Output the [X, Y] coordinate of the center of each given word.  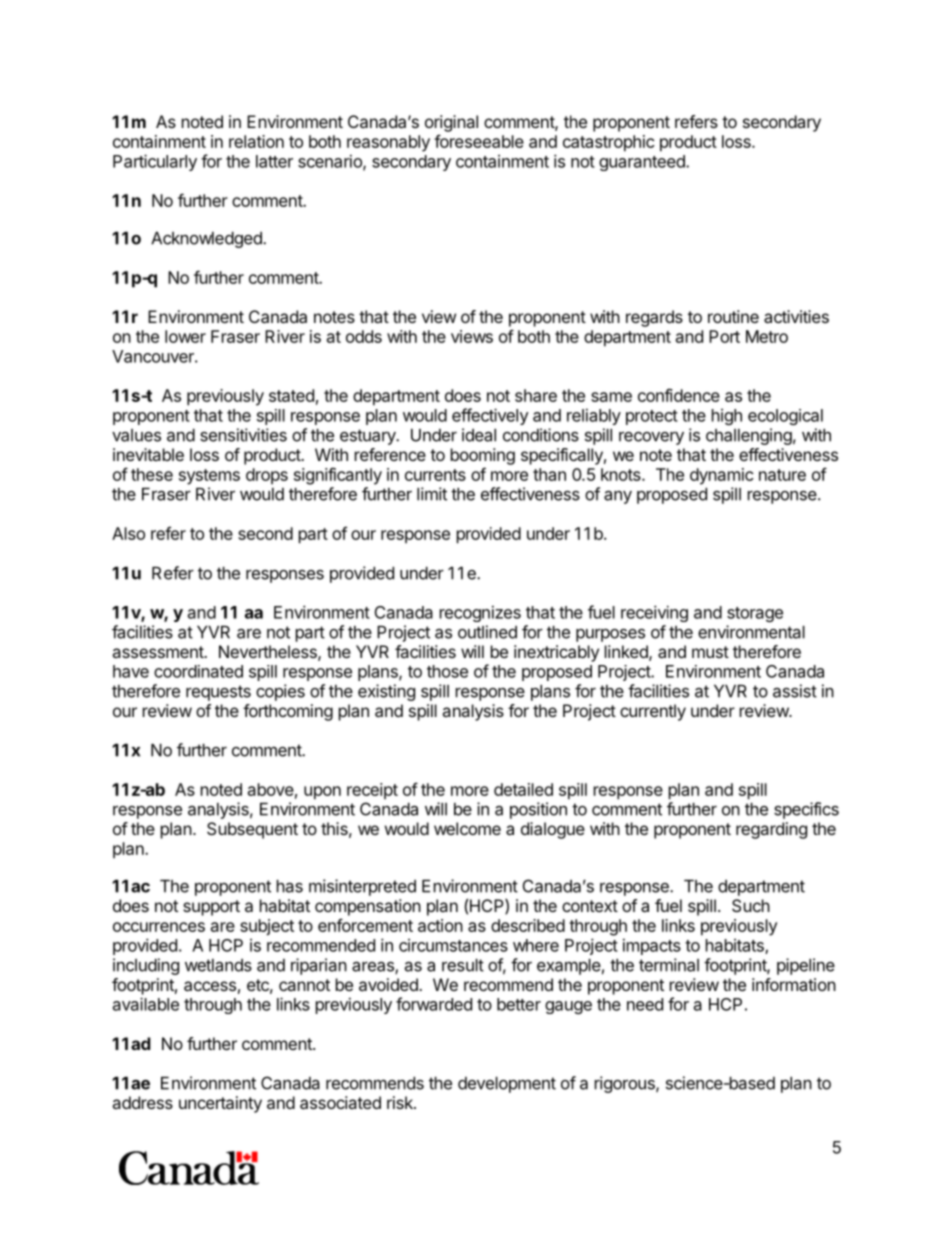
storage [755, 614]
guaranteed [643, 163]
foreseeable [479, 141]
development [507, 1085]
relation [256, 141]
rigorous [626, 1084]
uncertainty [220, 1104]
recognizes [480, 613]
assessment [158, 652]
